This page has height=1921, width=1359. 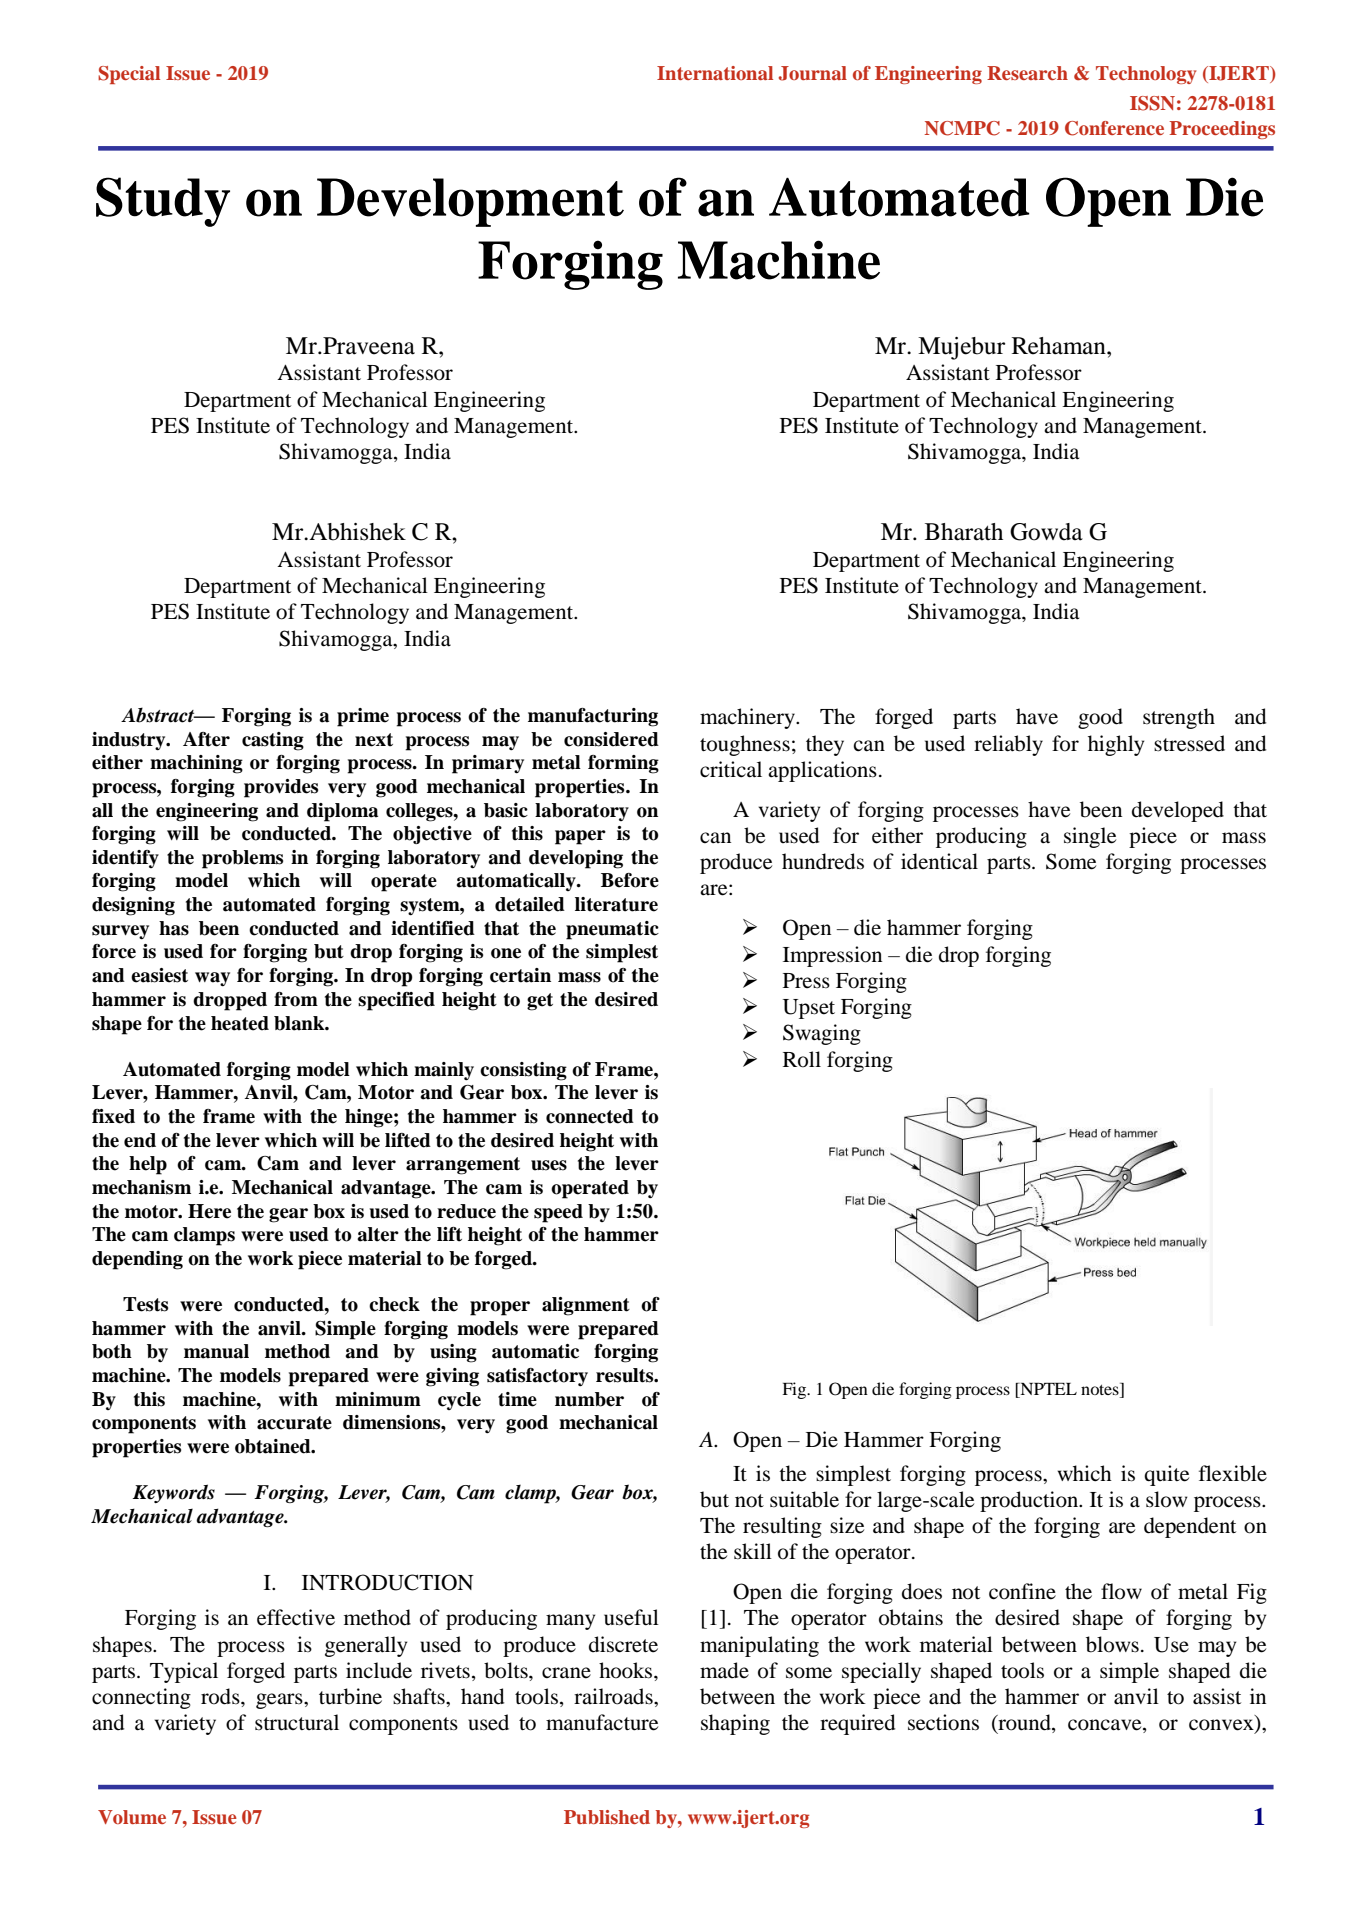 I want to click on Study, so click(x=163, y=202).
